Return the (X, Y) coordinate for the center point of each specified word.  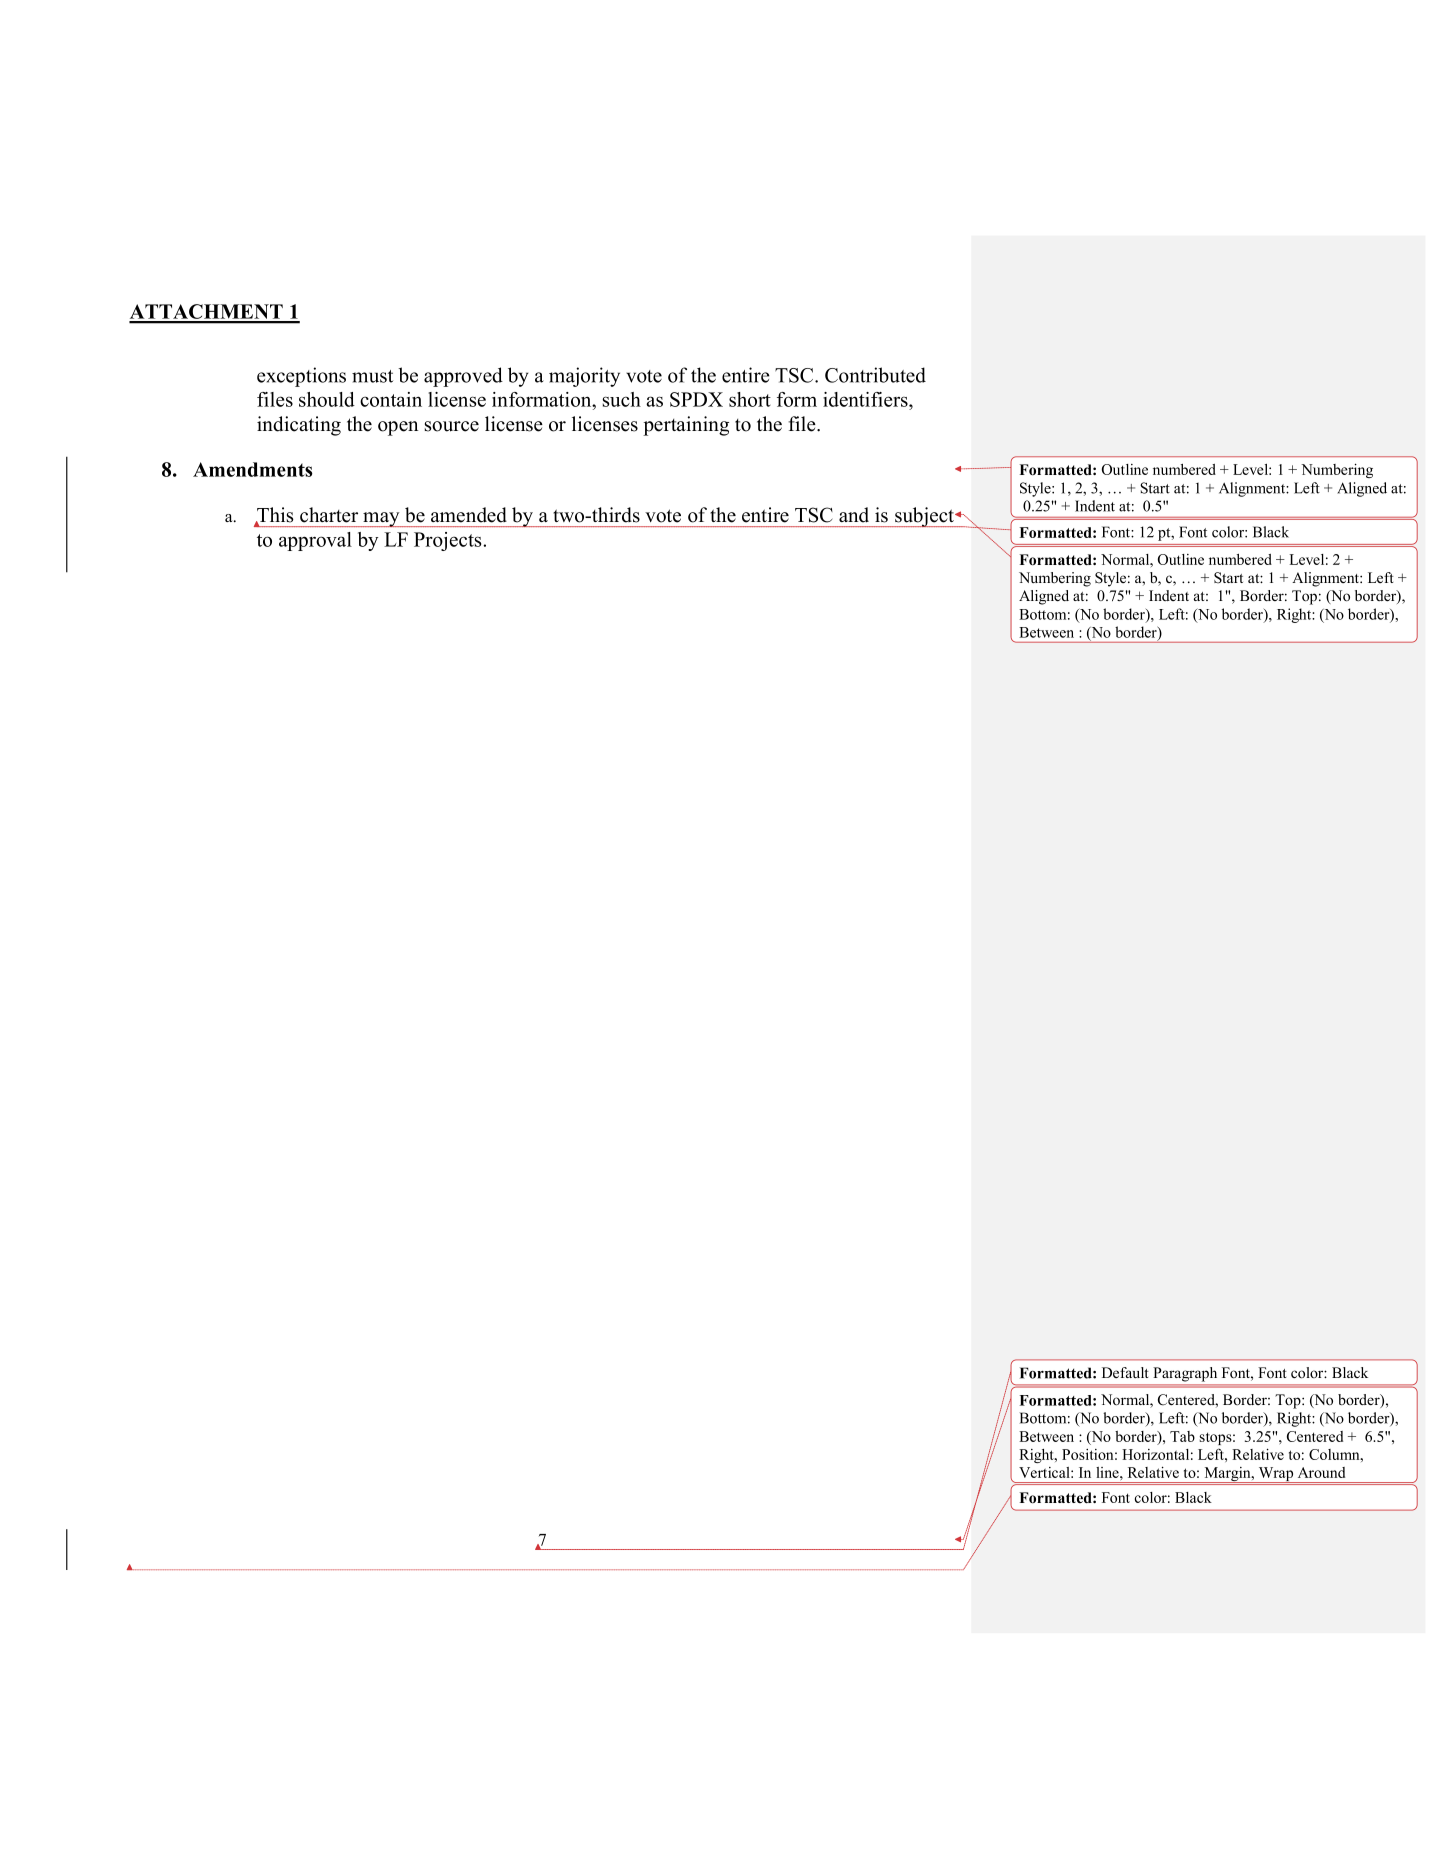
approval (315, 541)
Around (1321, 1472)
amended (469, 515)
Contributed (875, 375)
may (381, 519)
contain (391, 399)
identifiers (866, 399)
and (854, 515)
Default (1125, 1372)
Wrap (1276, 1475)
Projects (449, 541)
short (750, 399)
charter (329, 515)
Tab (1182, 1436)
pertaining (686, 426)
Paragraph (1185, 1374)
